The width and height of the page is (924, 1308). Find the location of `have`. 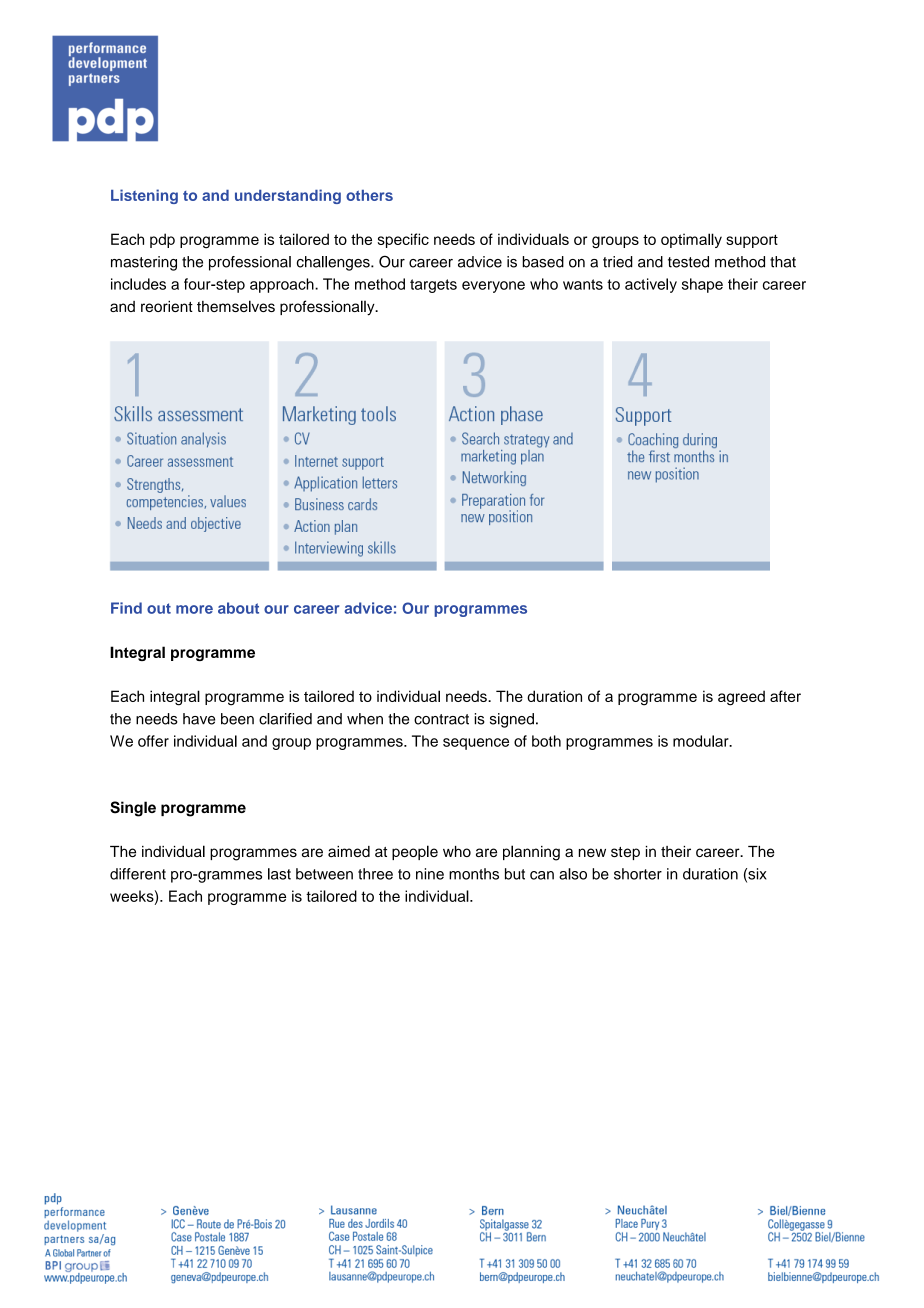

have is located at coordinates (199, 719).
